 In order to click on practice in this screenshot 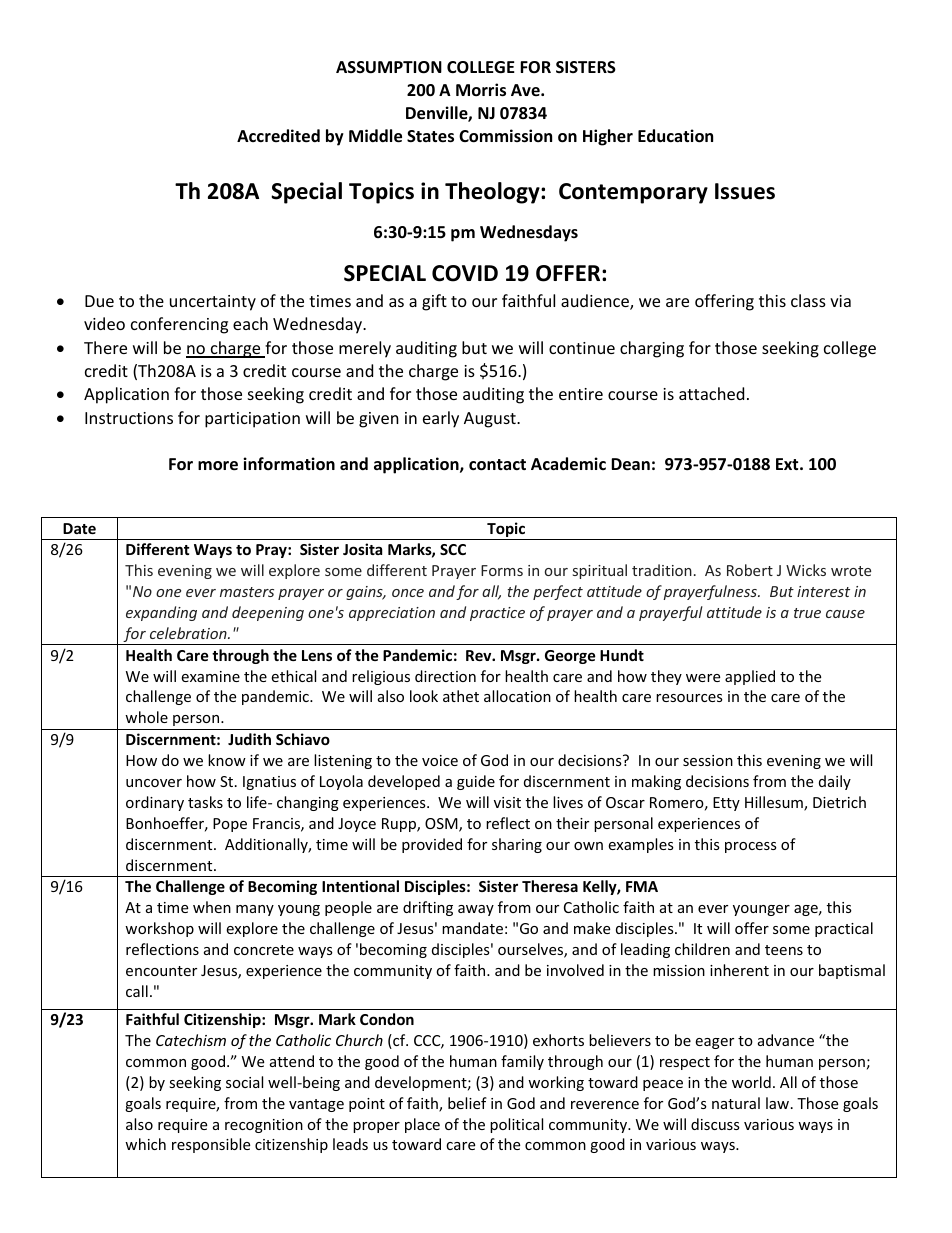, I will do `click(497, 614)`.
